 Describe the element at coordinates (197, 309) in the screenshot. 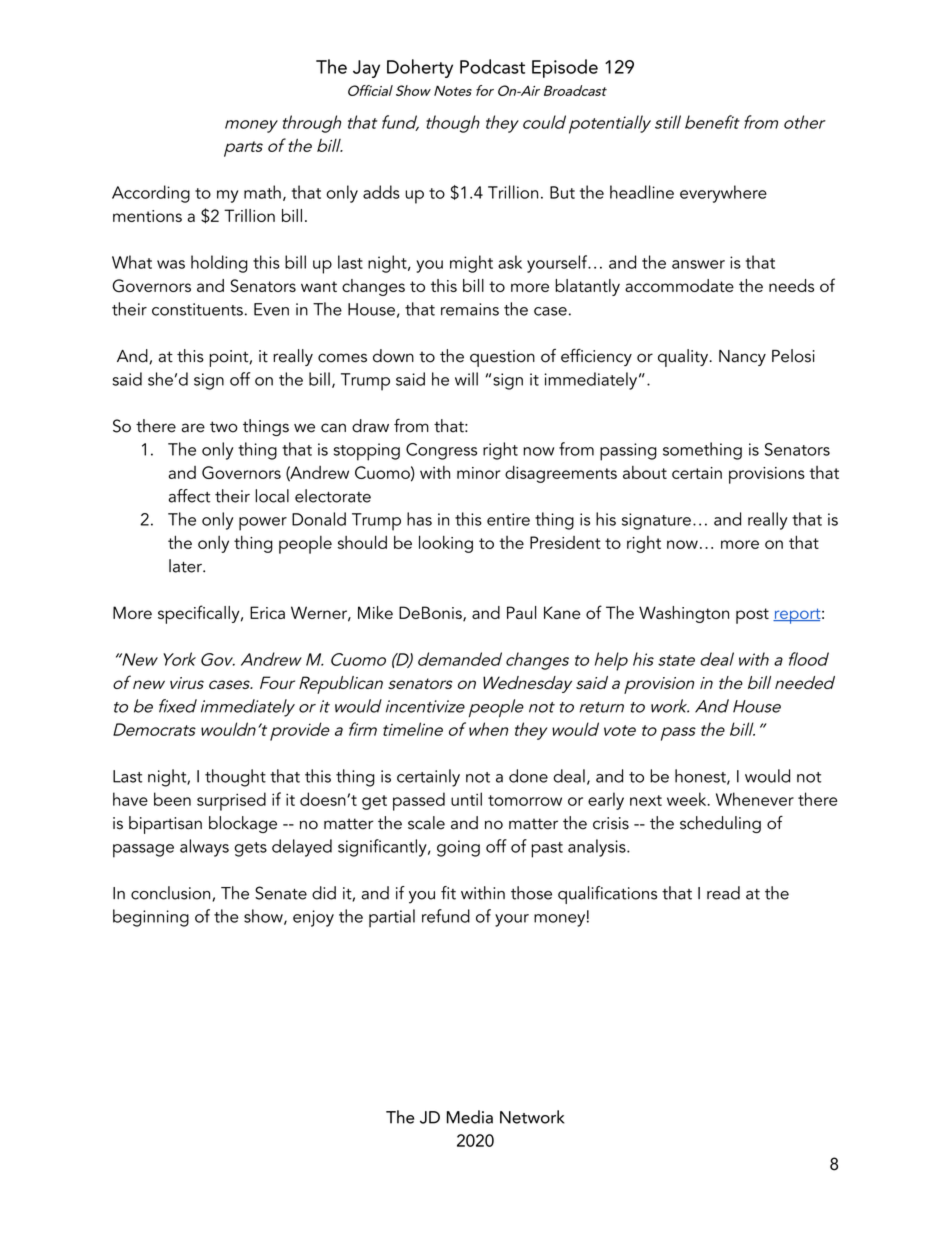

I see `constituents` at that location.
